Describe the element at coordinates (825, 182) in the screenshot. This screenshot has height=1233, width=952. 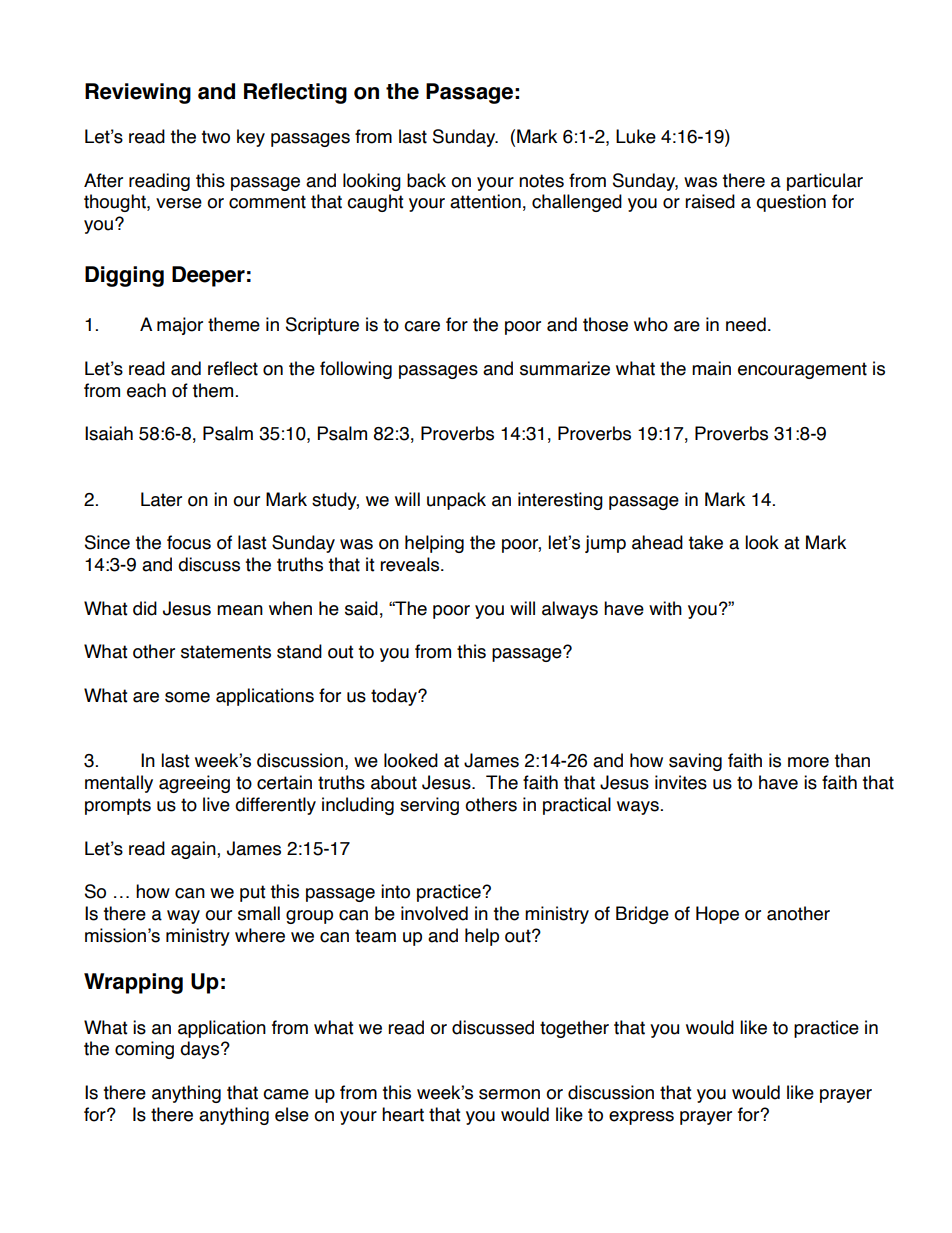
I see `particular` at that location.
